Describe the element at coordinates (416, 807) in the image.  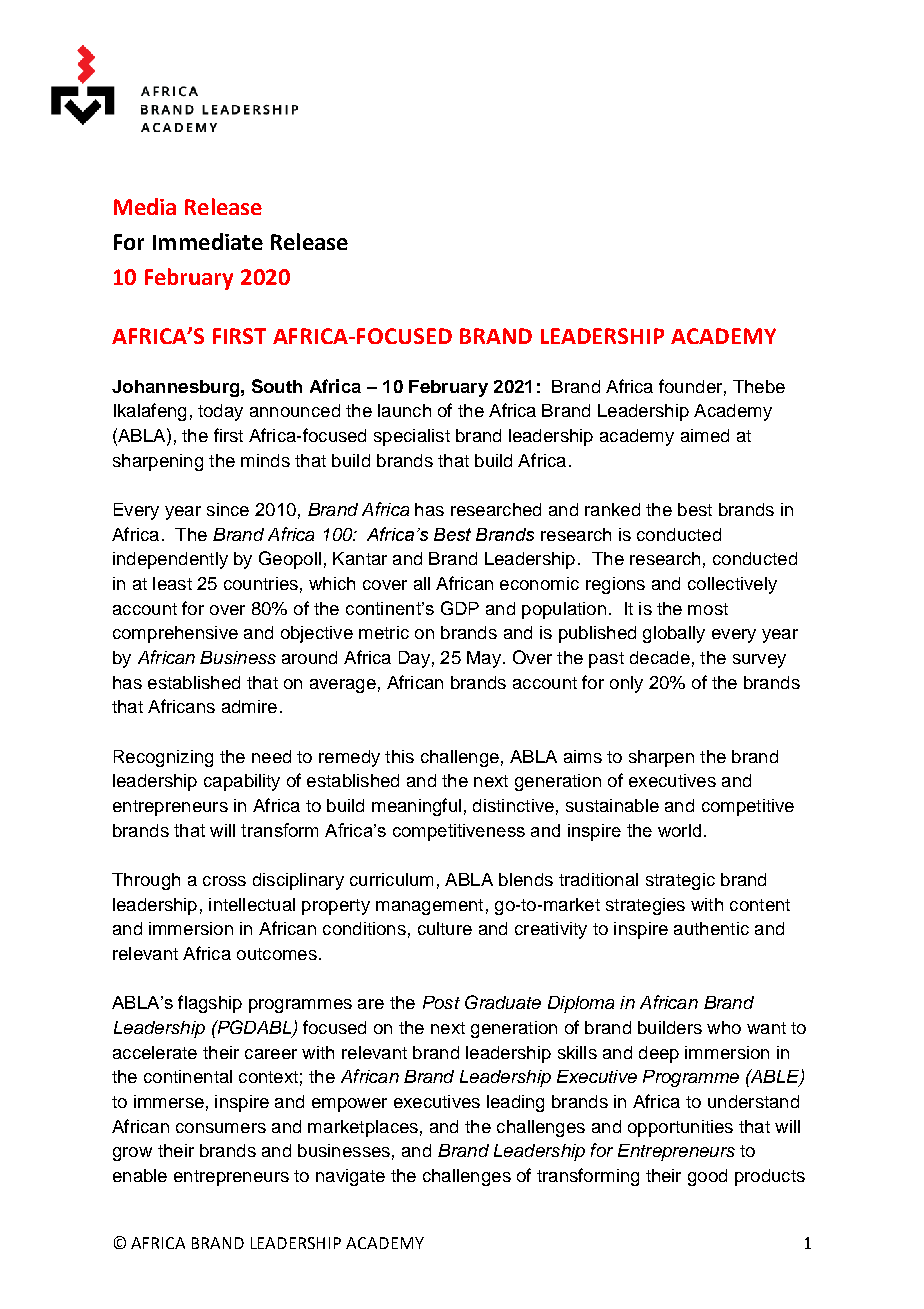
I see `meaningful` at that location.
